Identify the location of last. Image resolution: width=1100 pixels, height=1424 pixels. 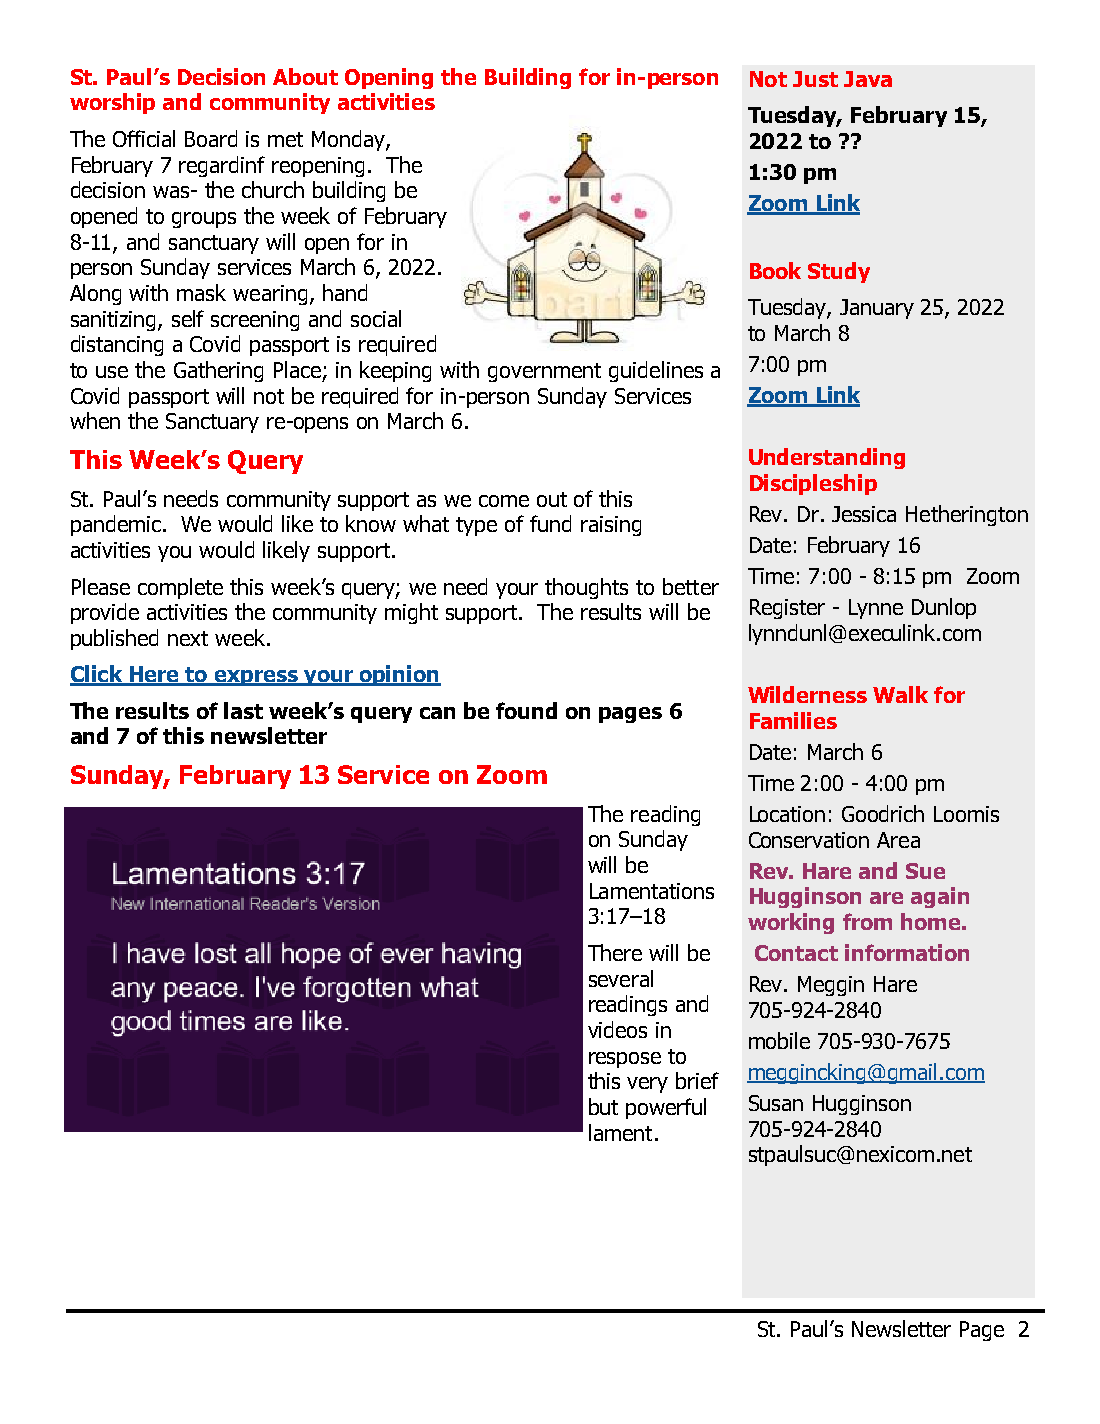
(243, 710).
